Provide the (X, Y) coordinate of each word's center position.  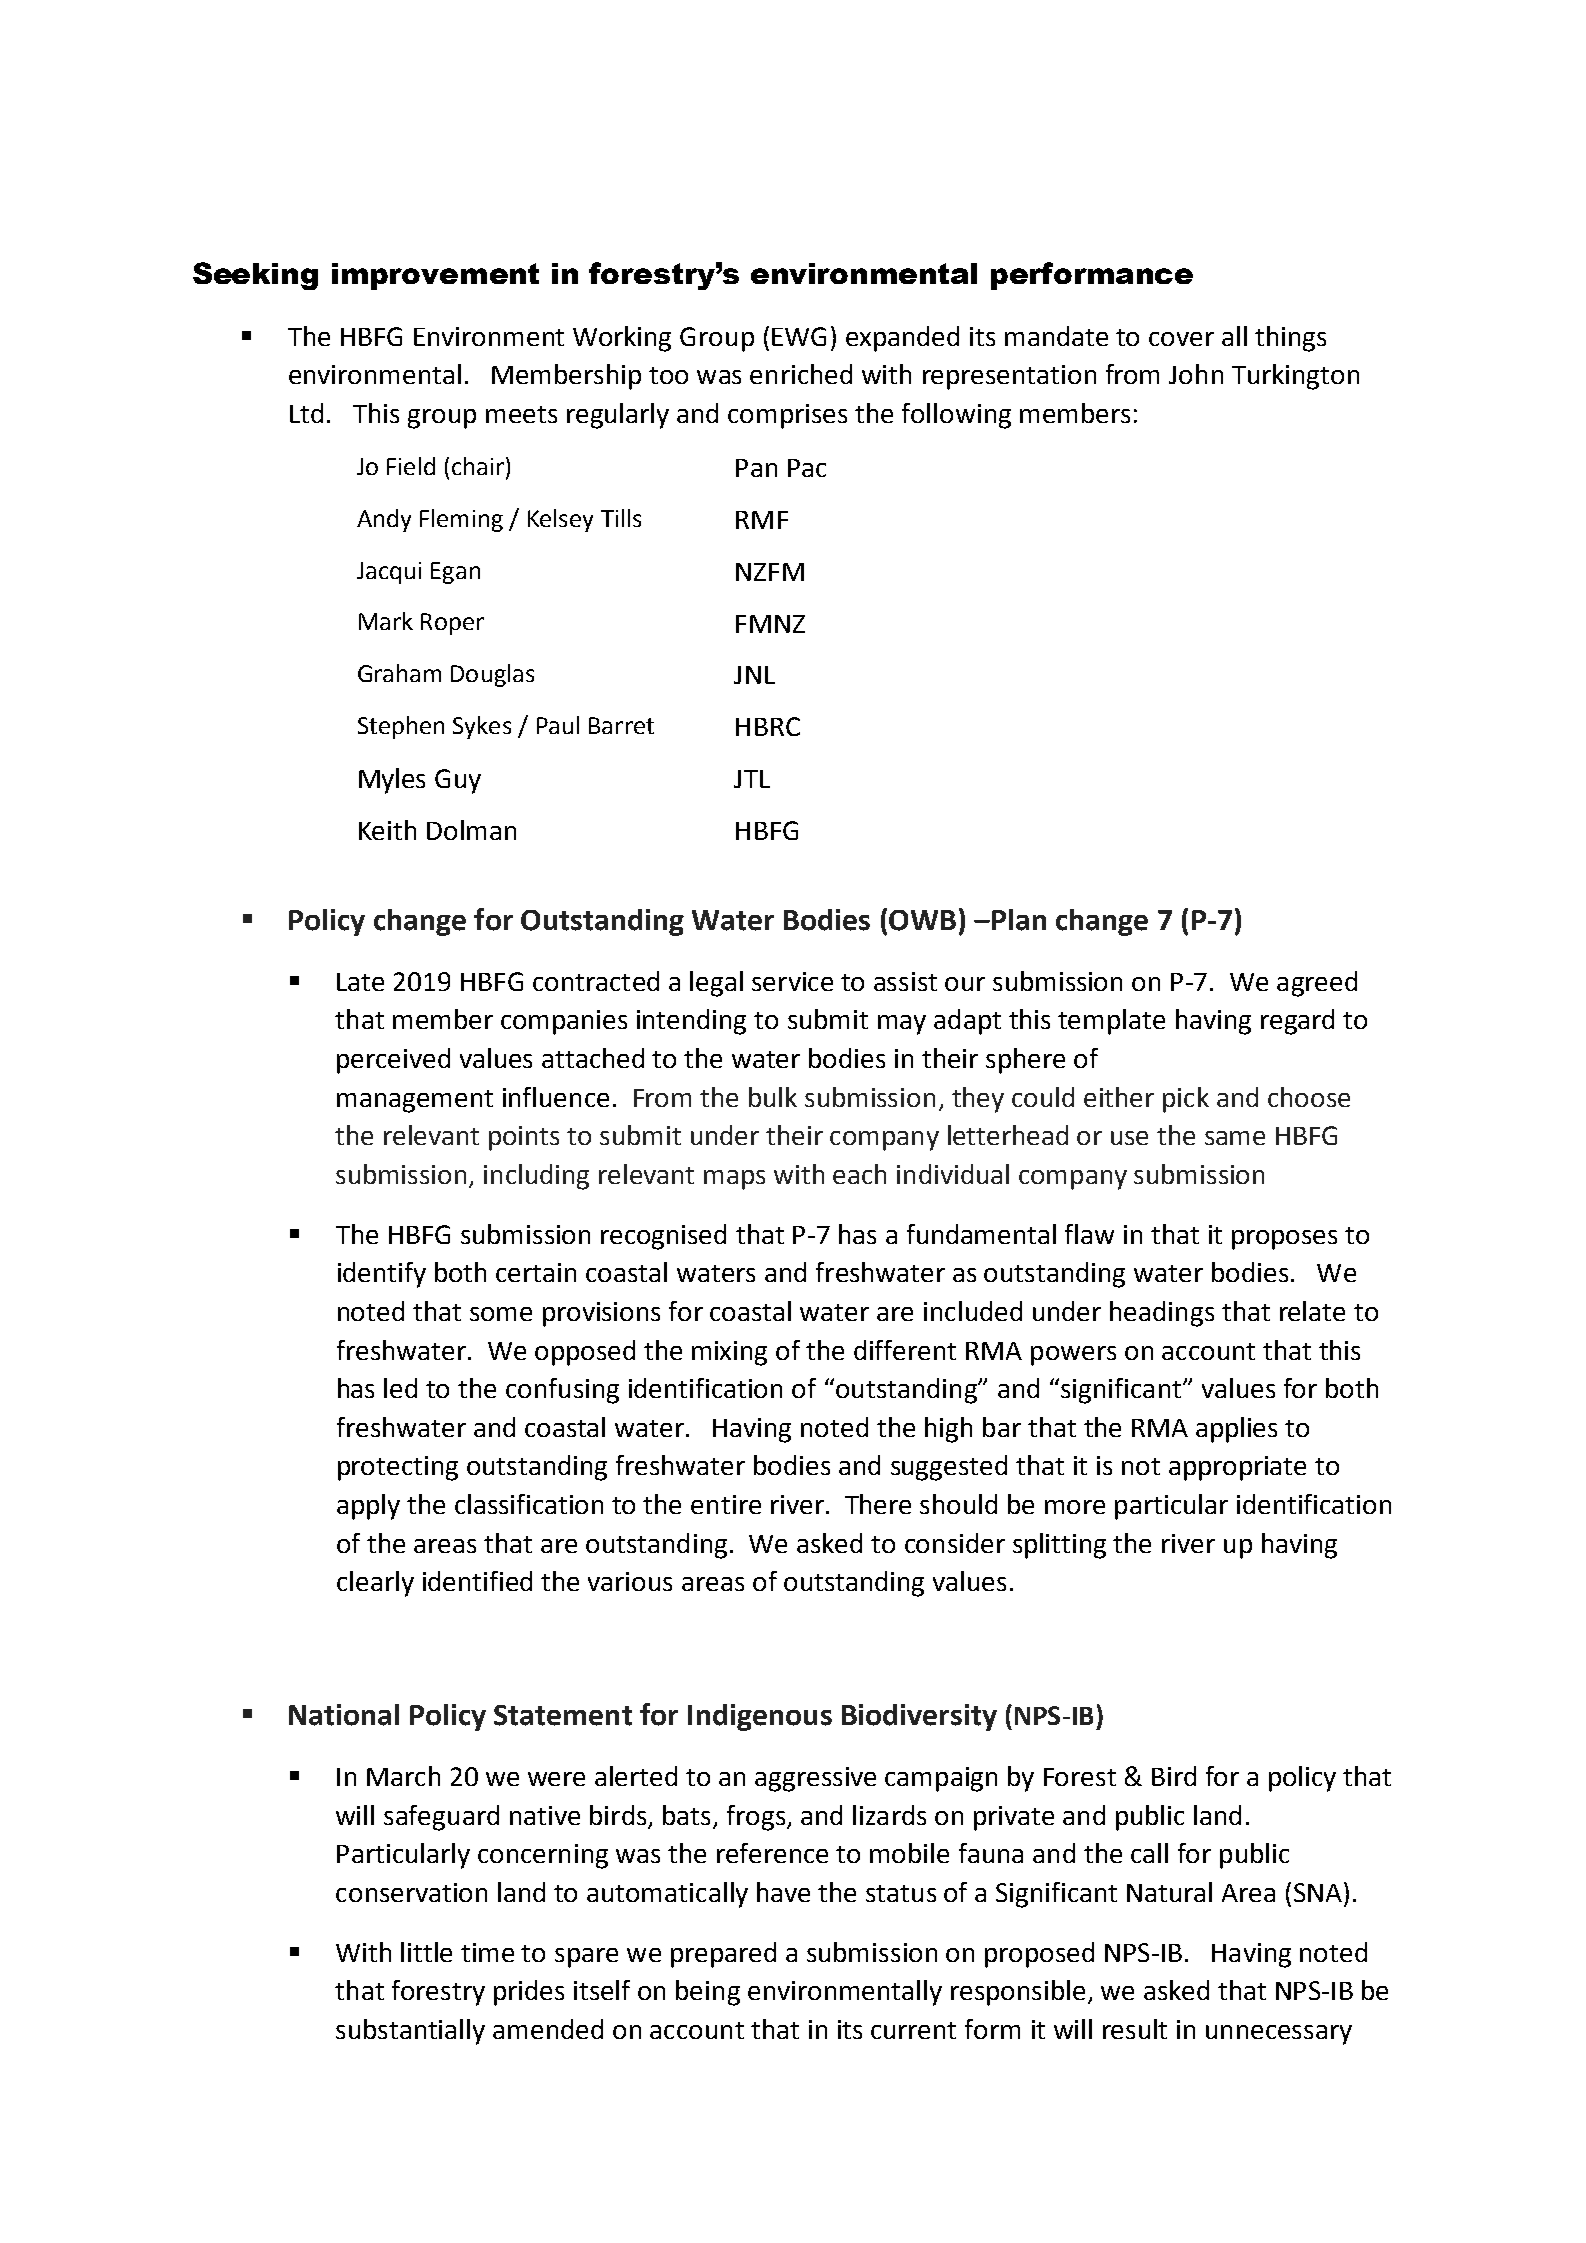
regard (1297, 1022)
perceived (393, 1061)
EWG (799, 336)
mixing (729, 1353)
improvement (435, 276)
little (426, 1952)
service (792, 981)
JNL (754, 675)
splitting (1059, 1546)
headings (1162, 1314)
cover (1181, 339)
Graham (399, 673)
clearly (375, 1584)
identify (382, 1275)
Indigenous (760, 1717)
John (1196, 374)
